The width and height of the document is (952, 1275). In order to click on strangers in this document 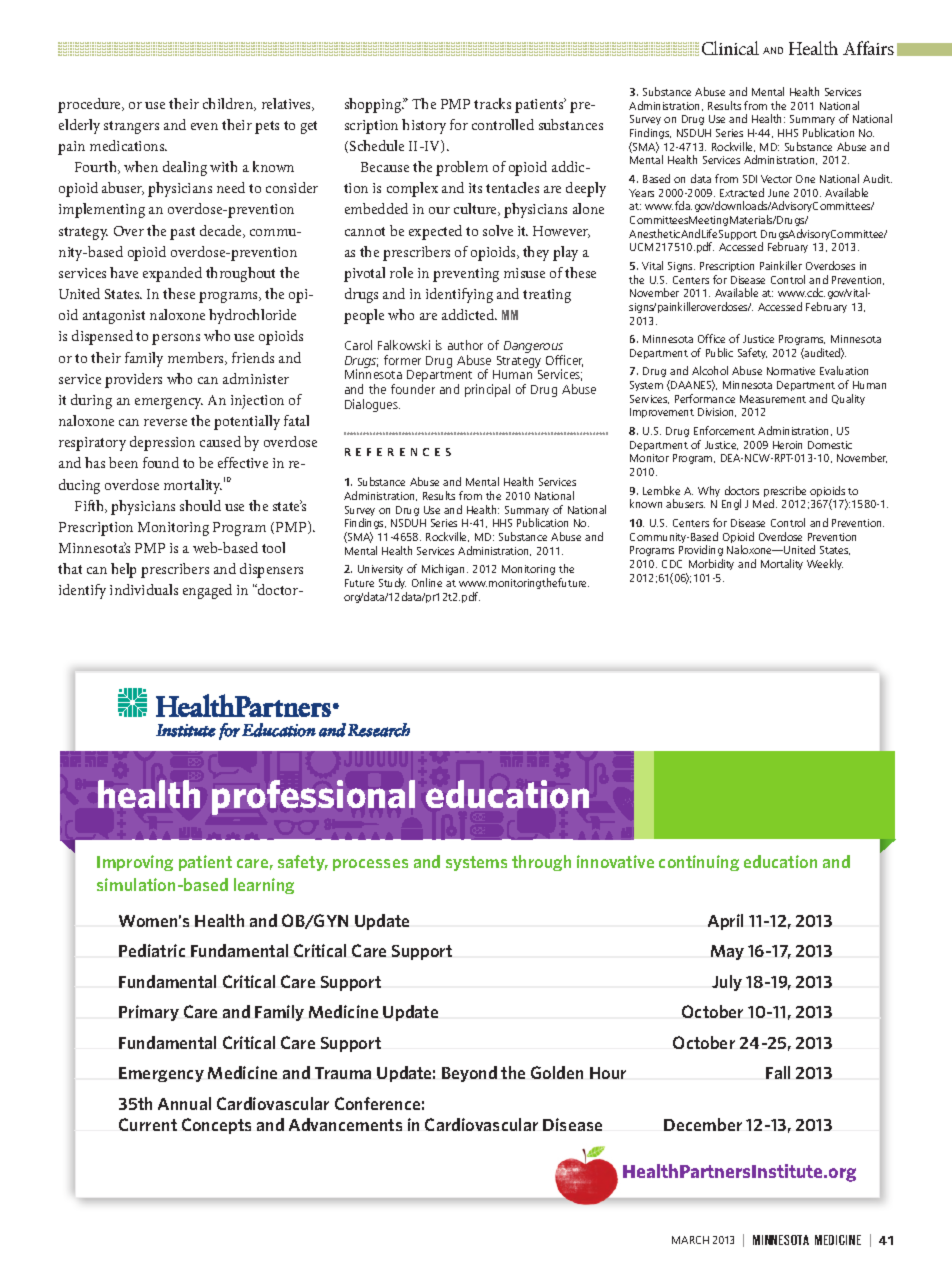, I will do `click(131, 127)`.
